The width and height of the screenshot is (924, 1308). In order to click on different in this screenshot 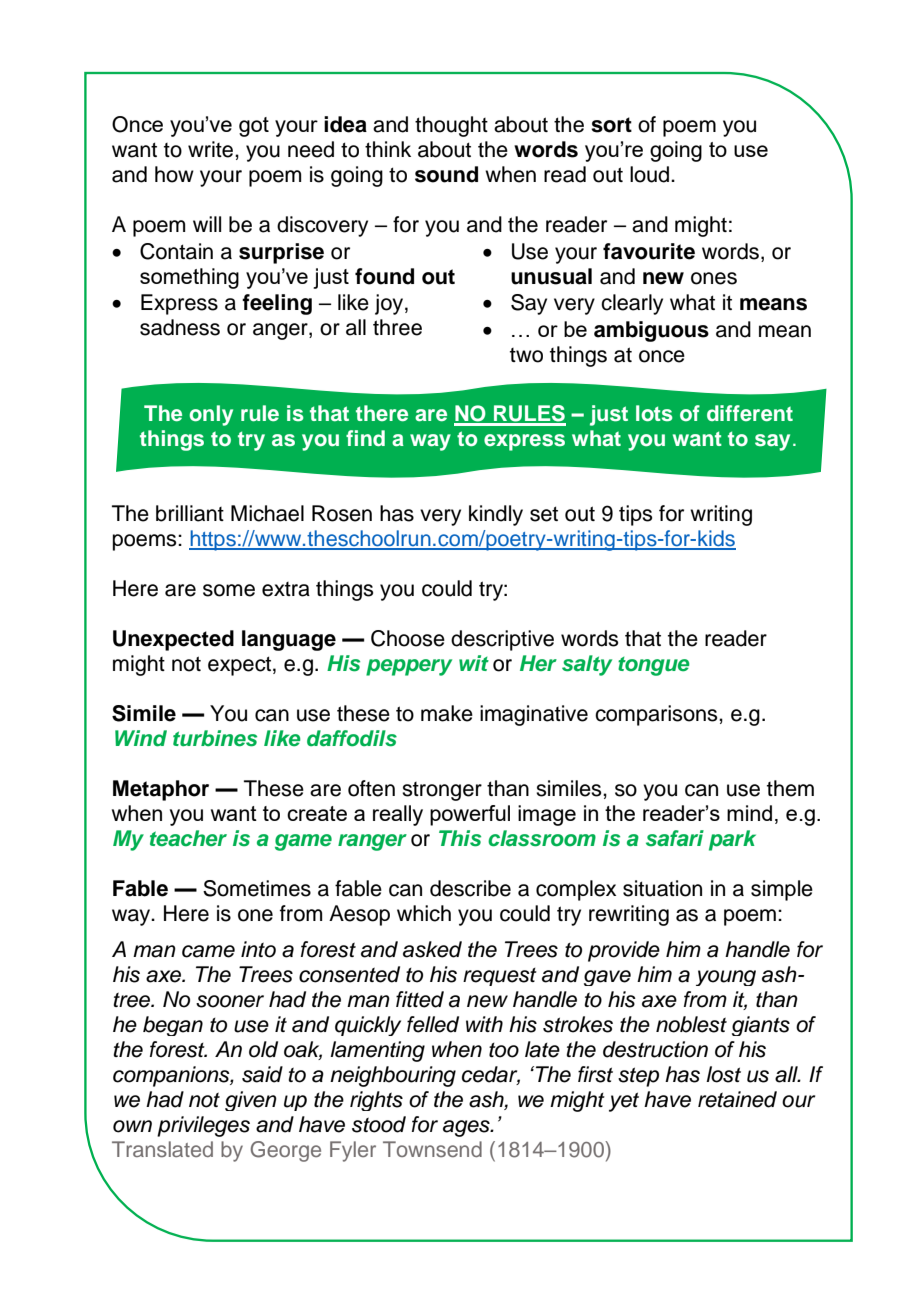, I will do `click(750, 413)`.
